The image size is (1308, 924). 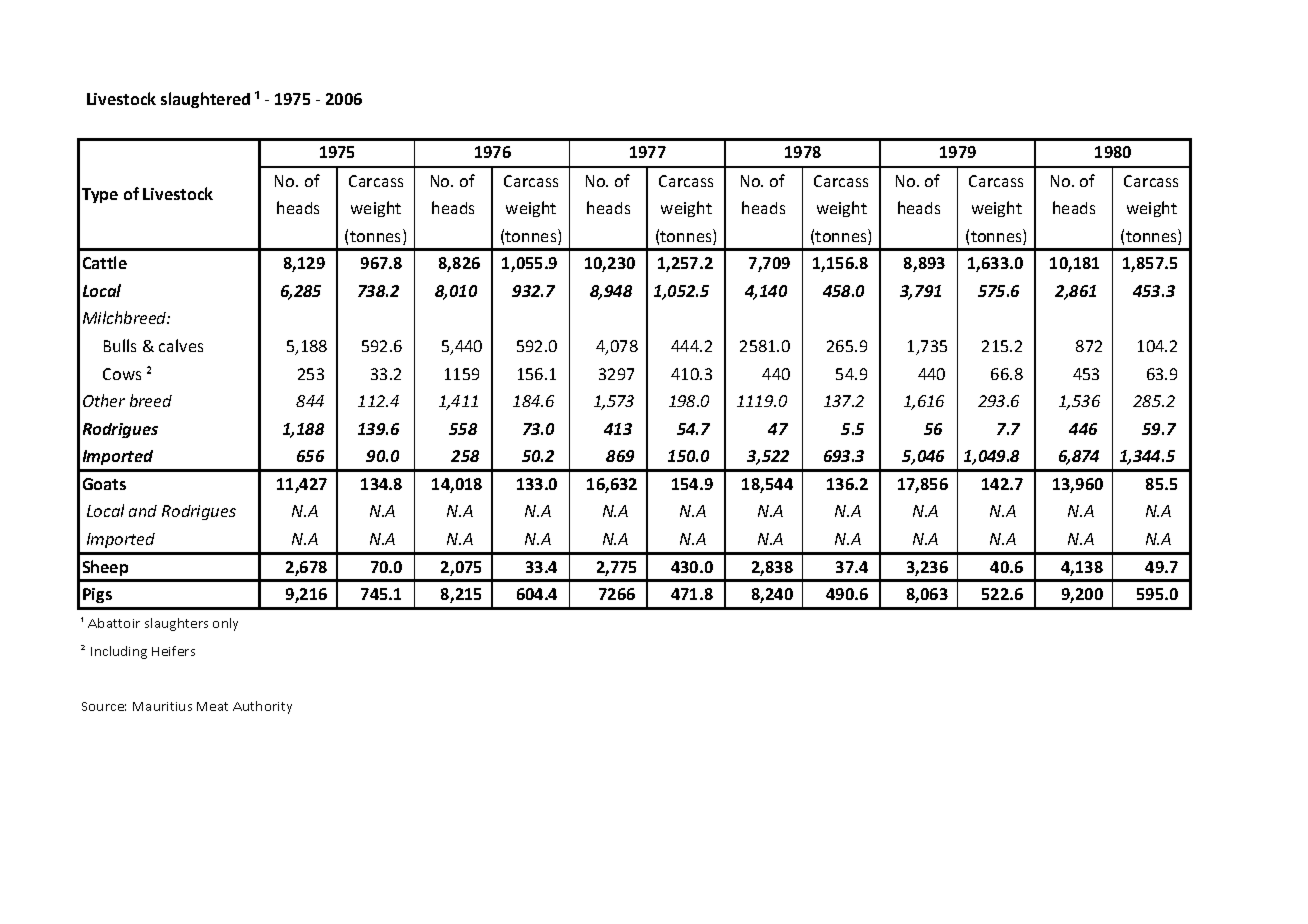 What do you see at coordinates (181, 345) in the page?
I see `calves` at bounding box center [181, 345].
